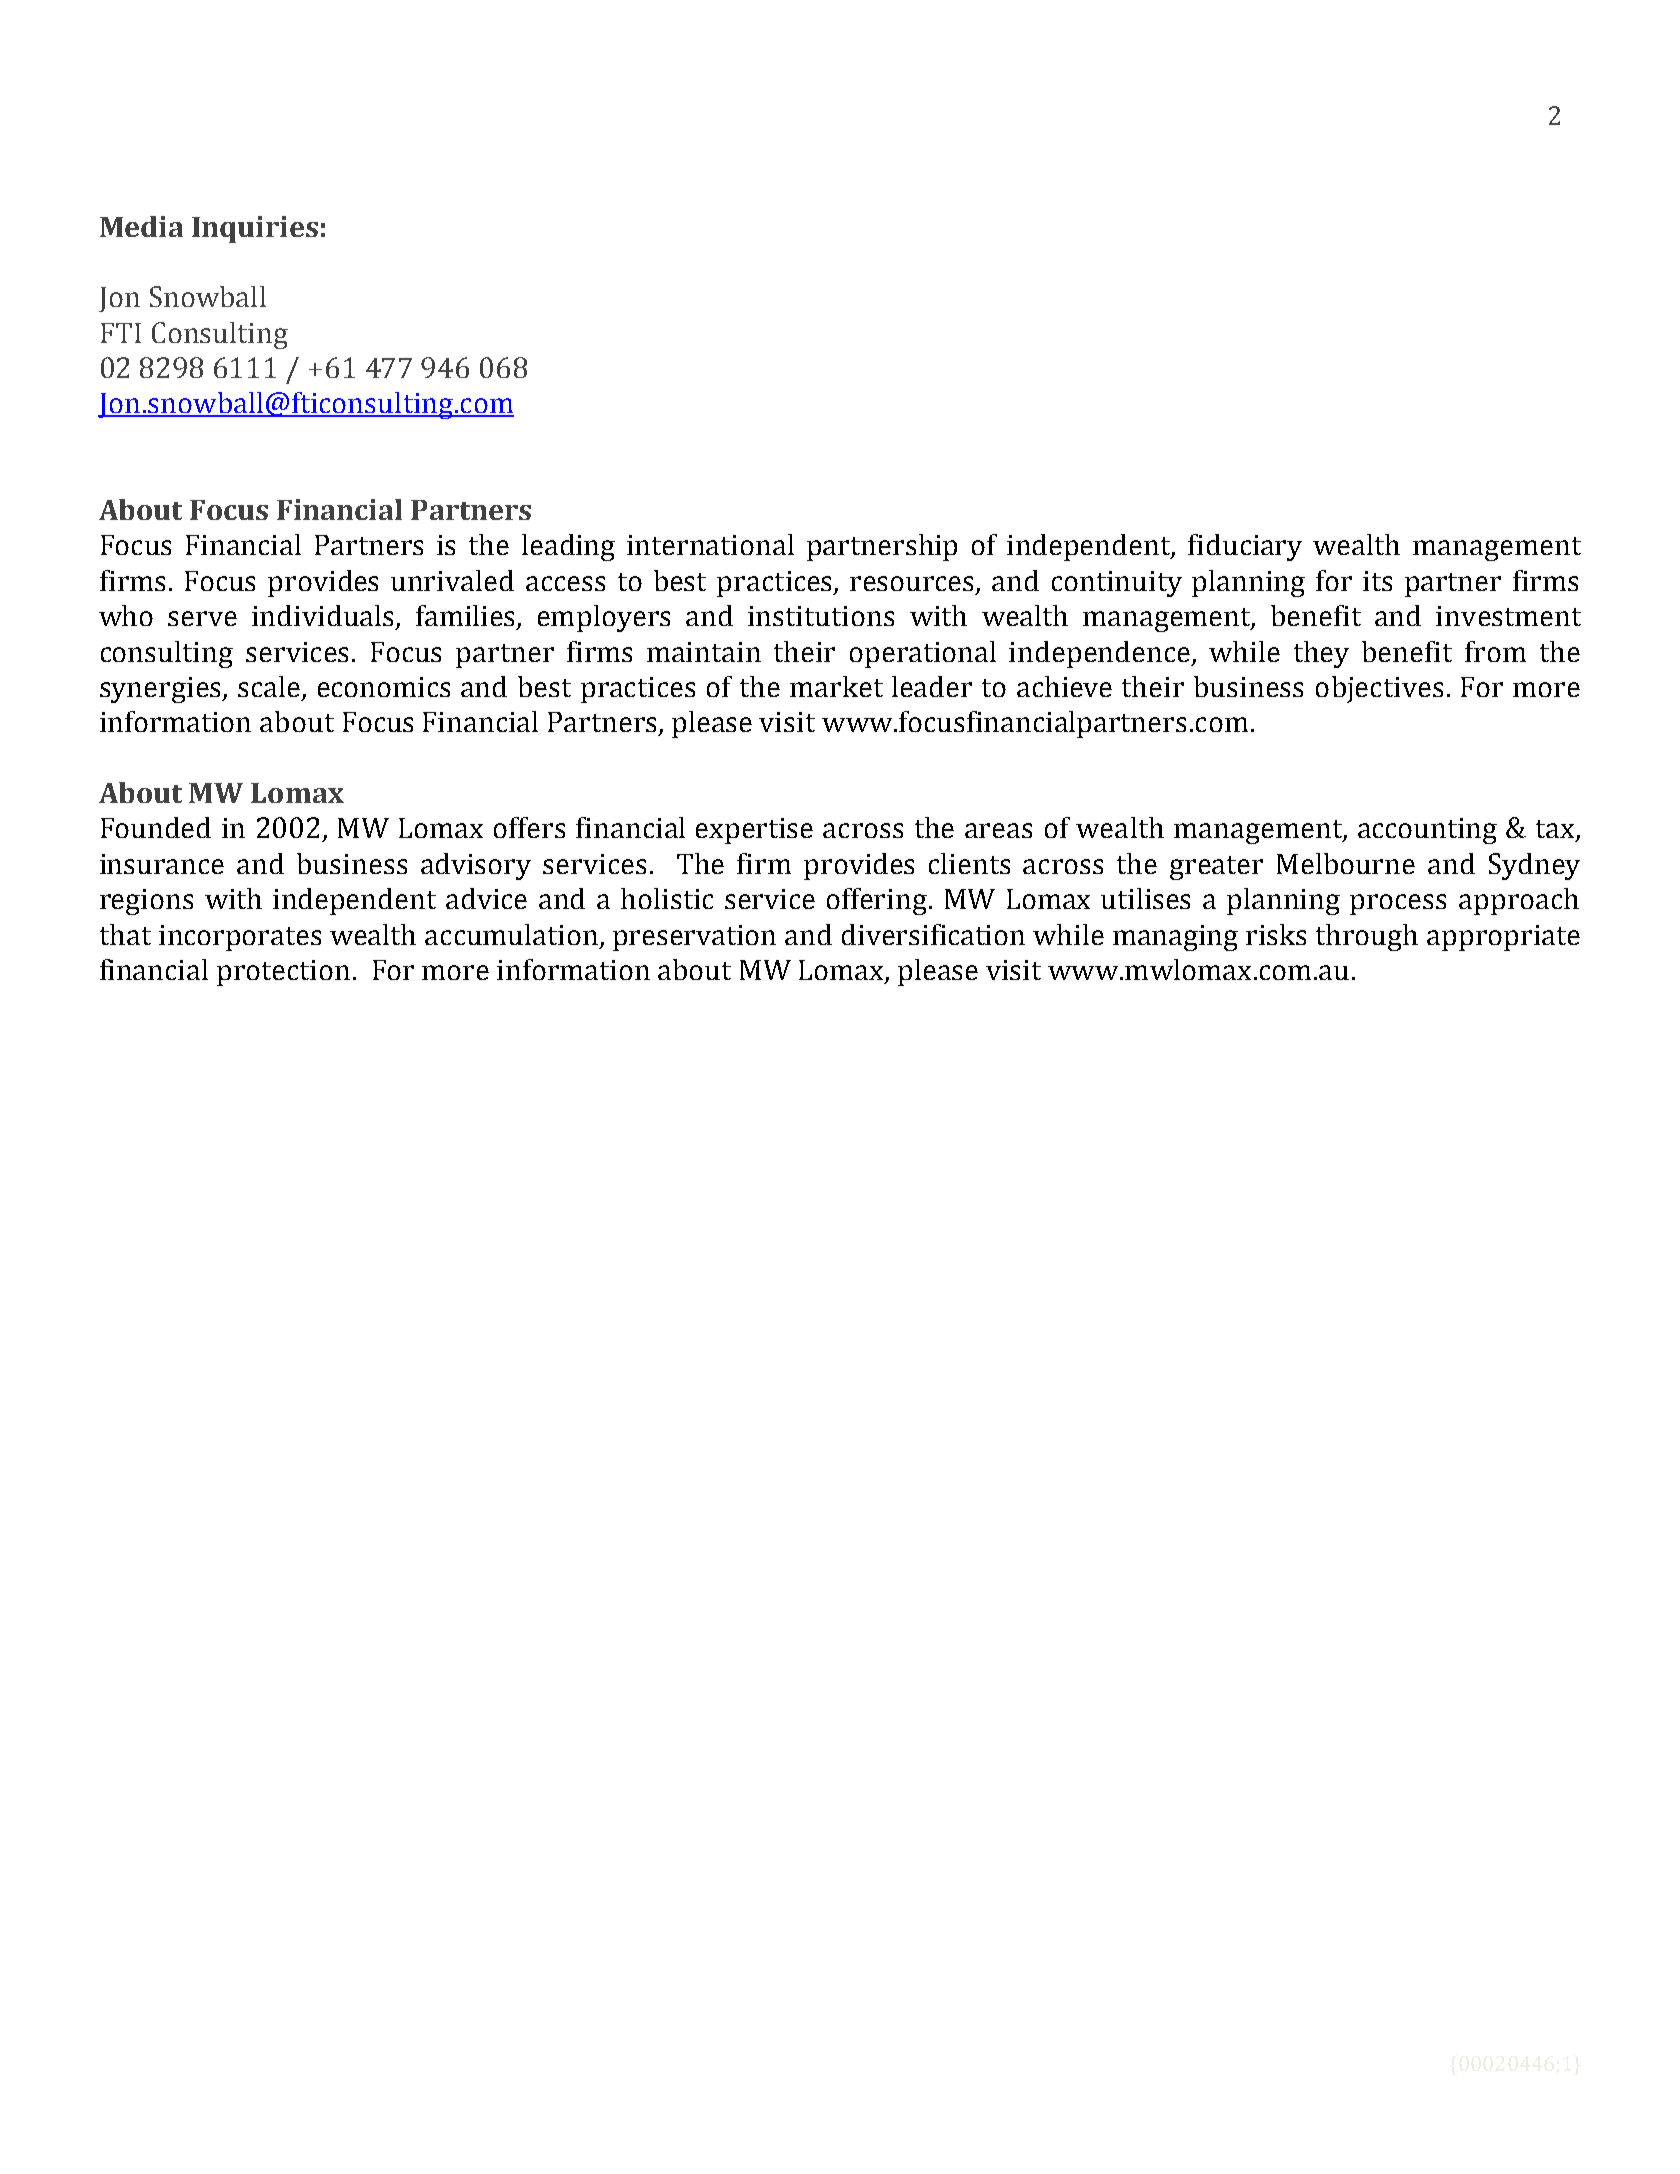  I want to click on expertise, so click(754, 831).
